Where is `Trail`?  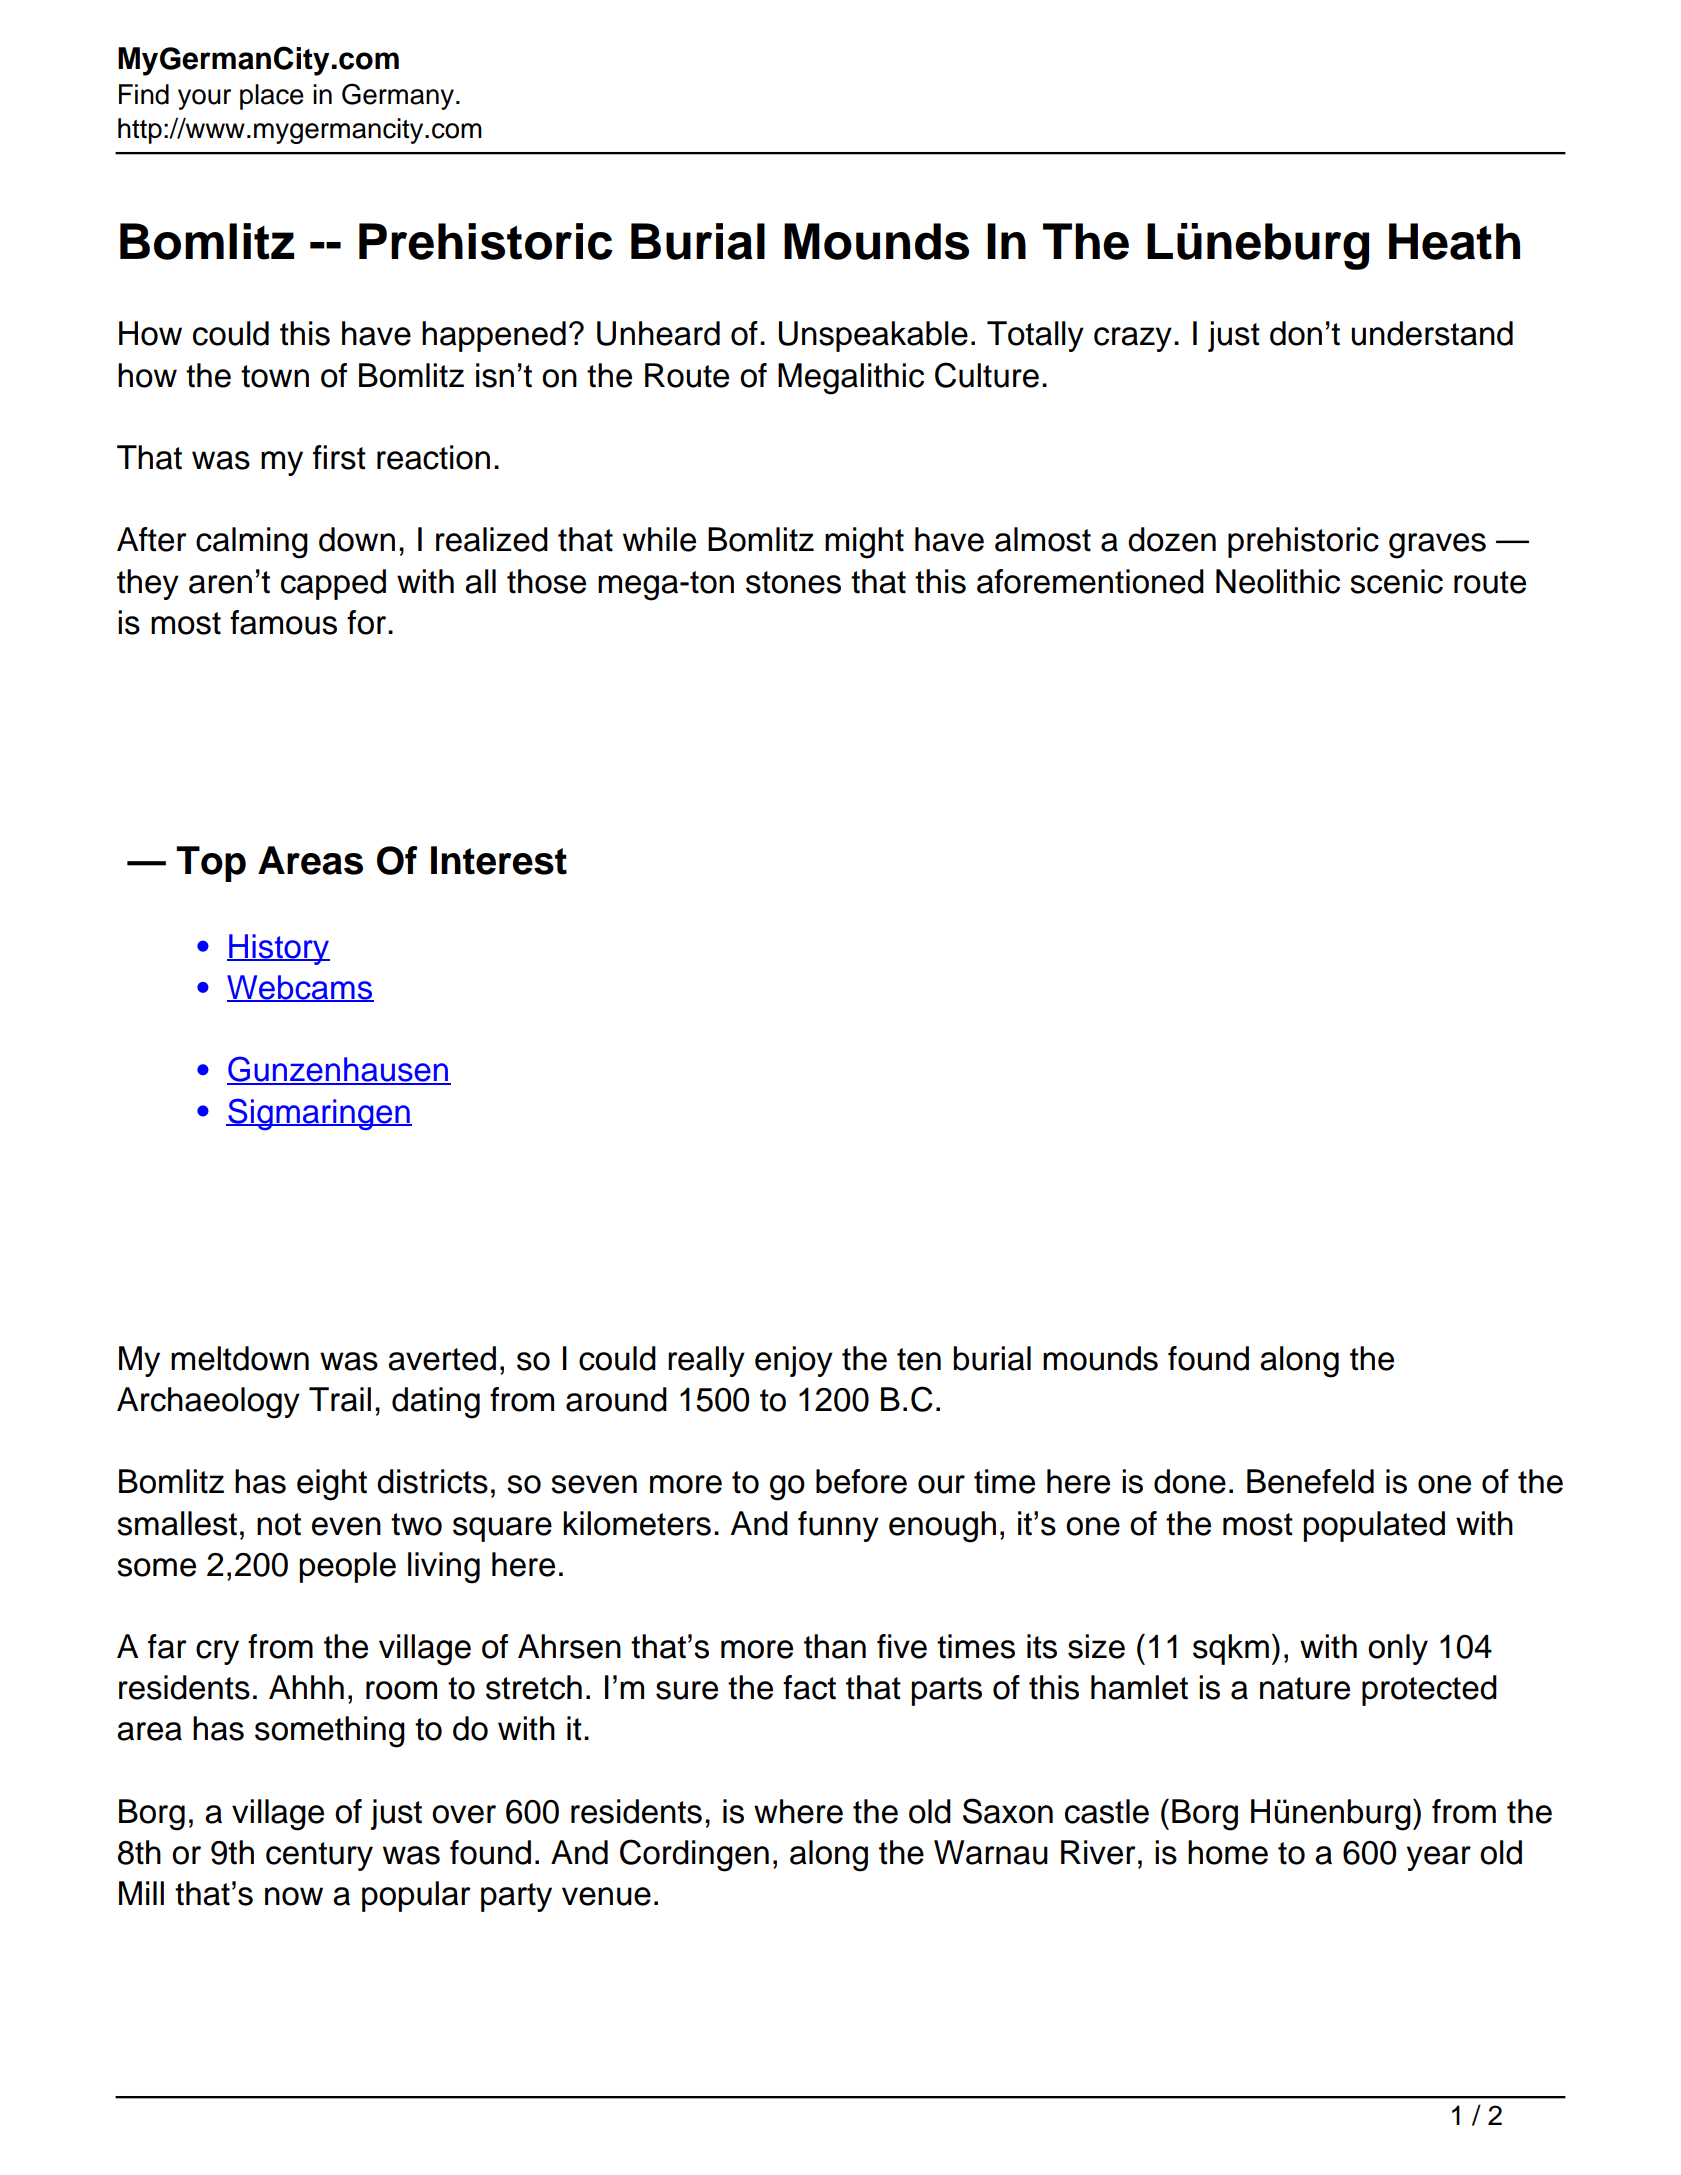 Trail is located at coordinates (340, 1399).
